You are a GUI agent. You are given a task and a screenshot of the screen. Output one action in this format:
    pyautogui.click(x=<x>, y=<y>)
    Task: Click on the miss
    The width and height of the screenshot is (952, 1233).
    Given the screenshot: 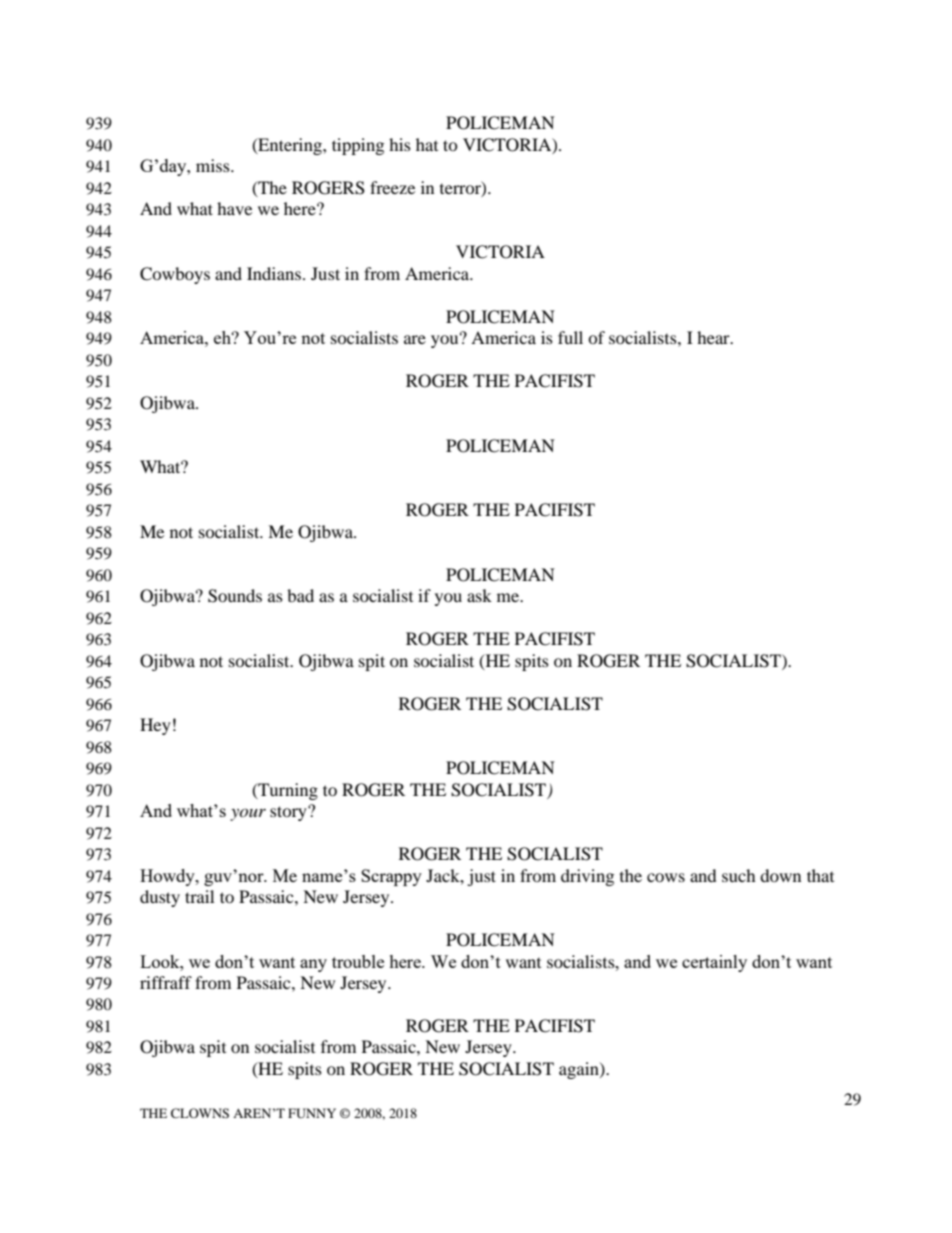 What is the action you would take?
    pyautogui.click(x=214, y=165)
